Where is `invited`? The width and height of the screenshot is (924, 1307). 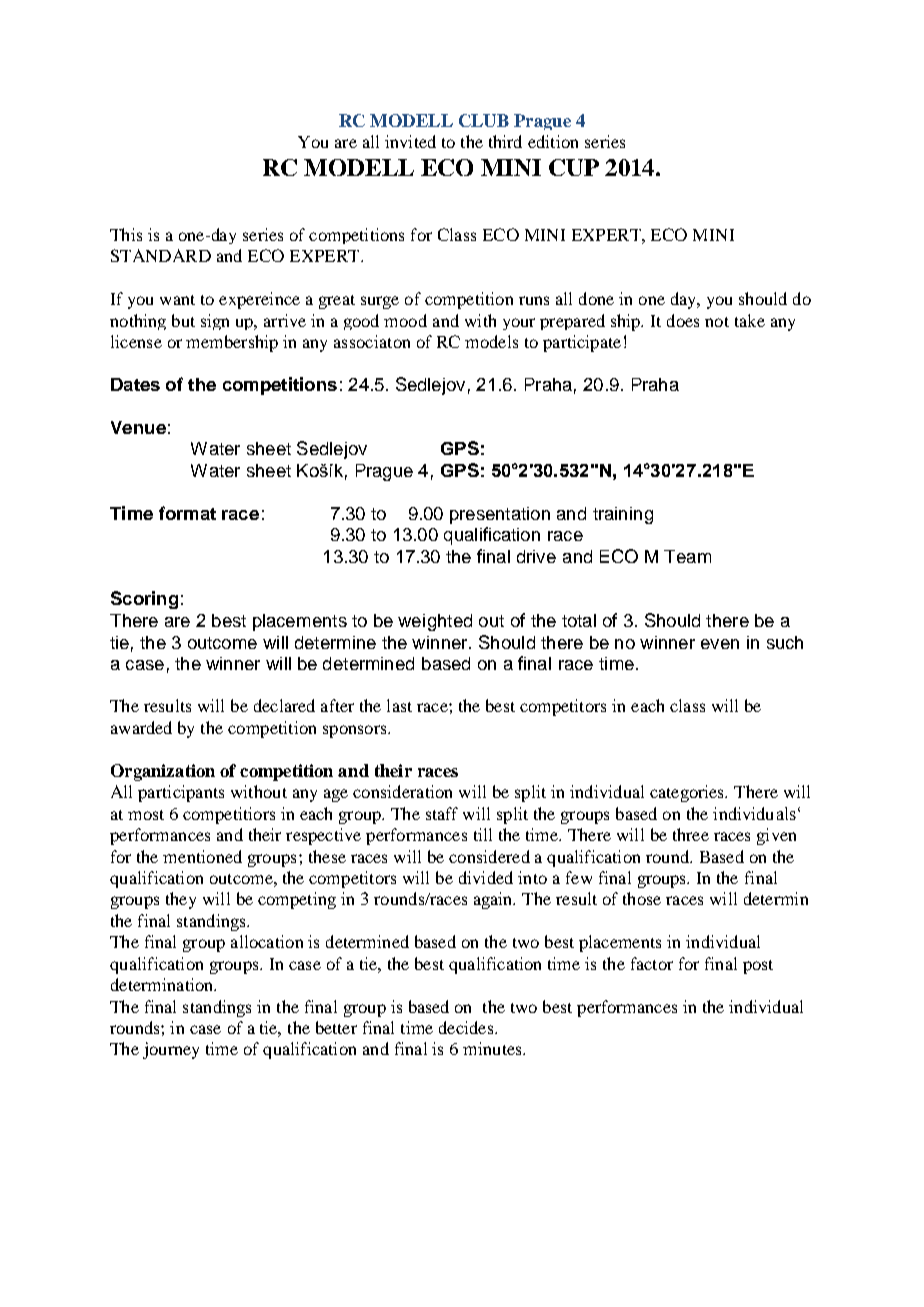
invited is located at coordinates (410, 141).
